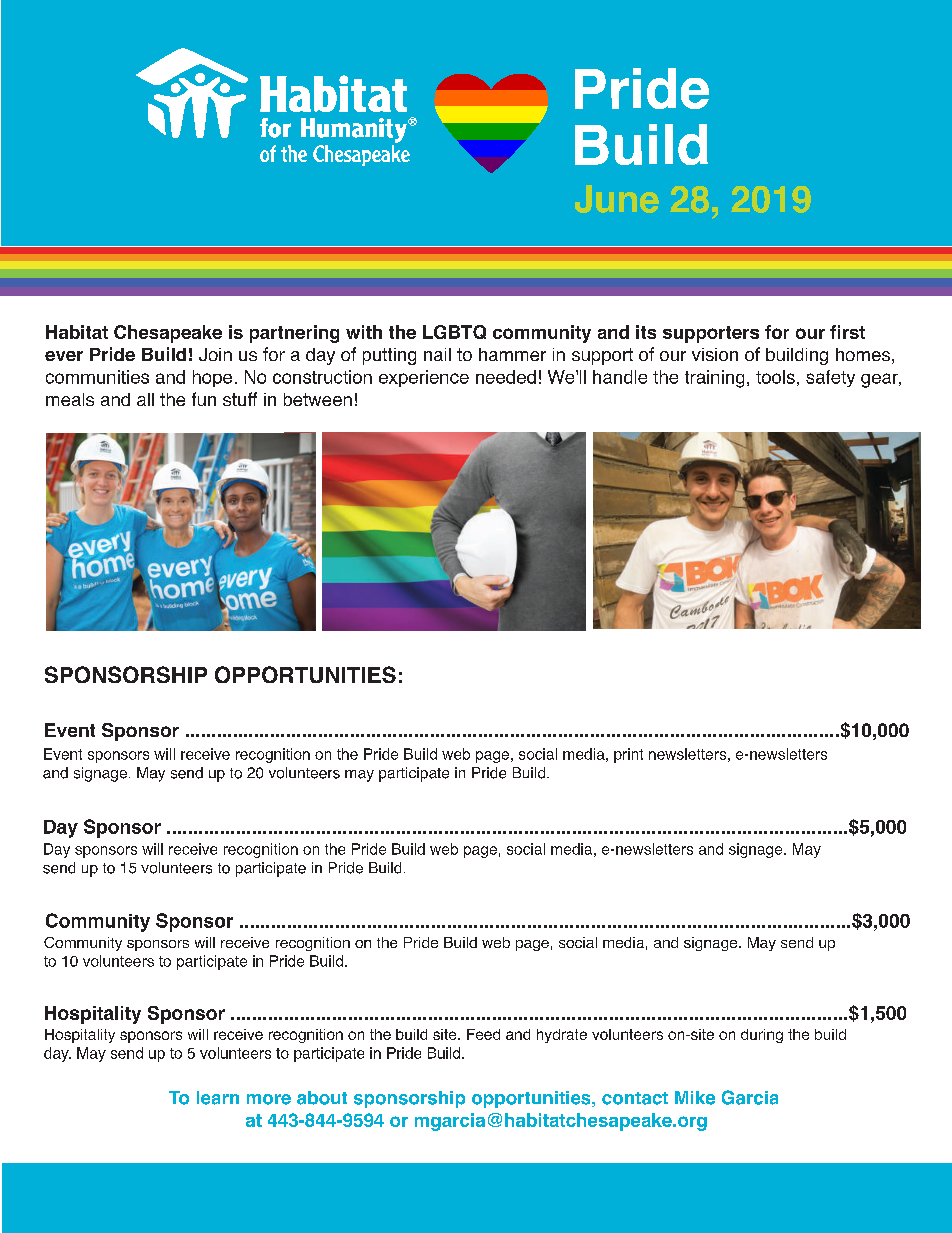 The height and width of the screenshot is (1233, 952). Describe the element at coordinates (437, 354) in the screenshot. I see `nail` at that location.
